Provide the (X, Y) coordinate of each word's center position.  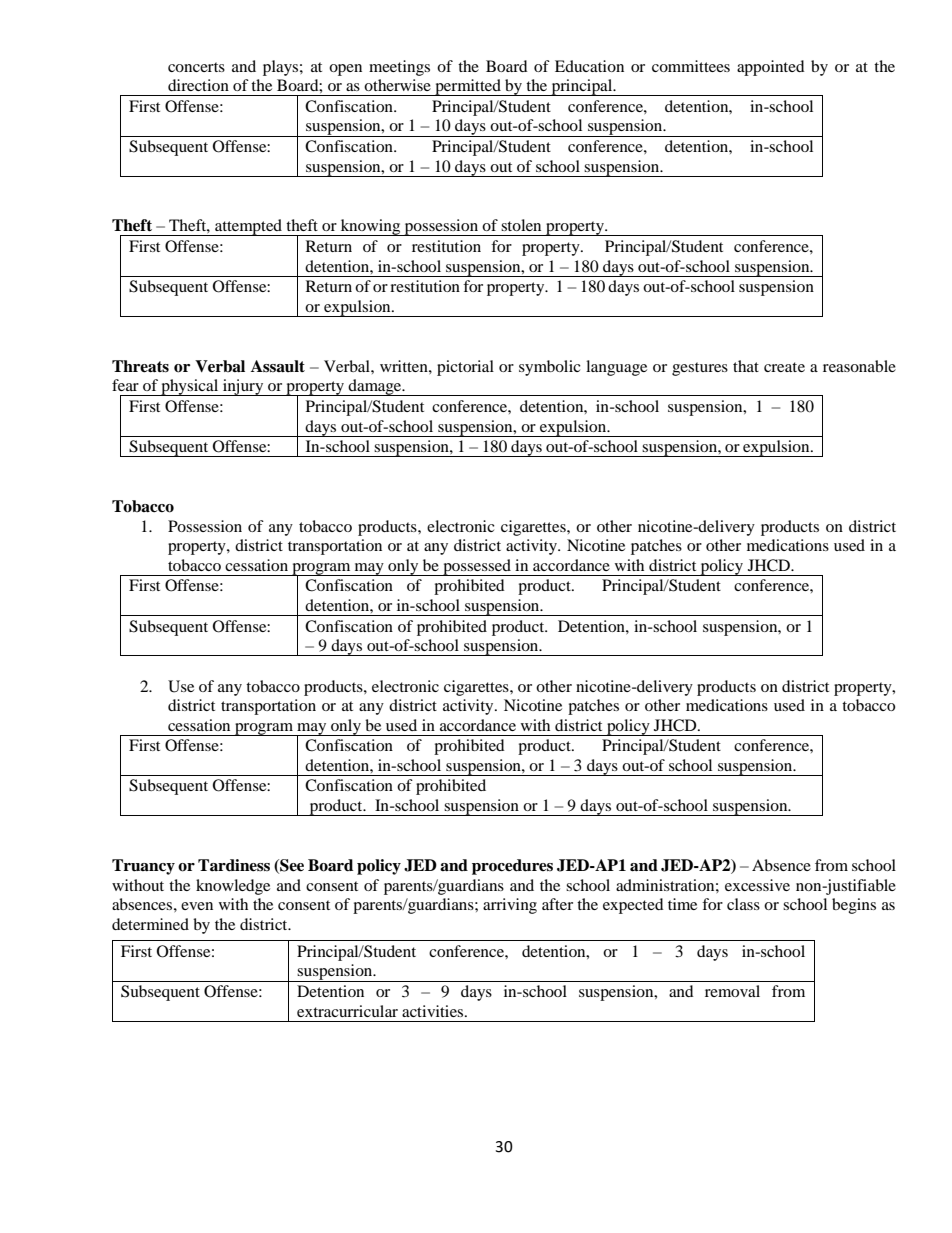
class (743, 904)
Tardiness (234, 865)
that (746, 366)
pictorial (465, 368)
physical (190, 387)
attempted (249, 227)
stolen (521, 225)
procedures (512, 867)
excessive (757, 885)
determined (150, 924)
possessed (477, 567)
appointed (771, 68)
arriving (510, 906)
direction (198, 85)
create (784, 367)
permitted (468, 87)
